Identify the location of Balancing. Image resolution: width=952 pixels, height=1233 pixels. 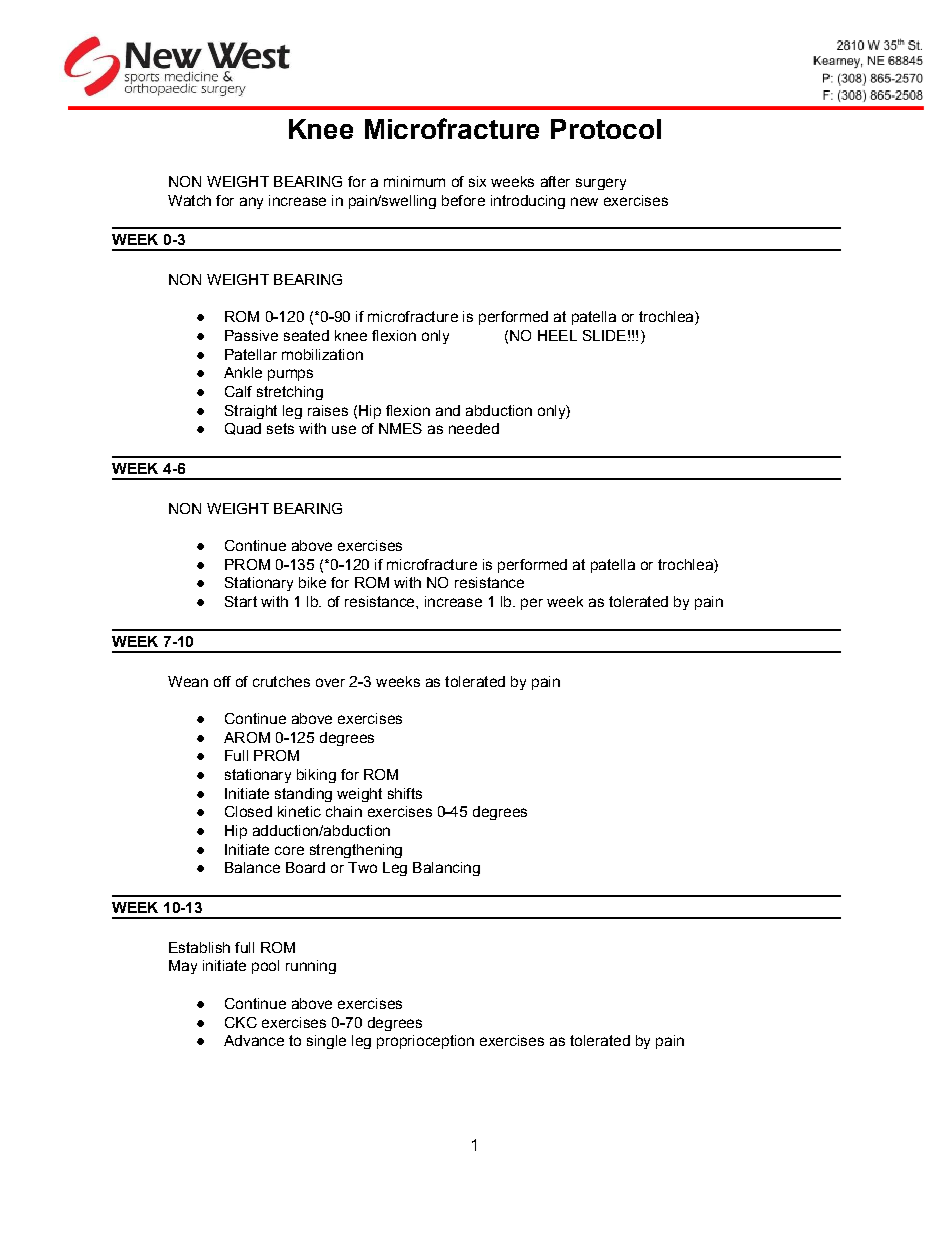
(446, 869).
